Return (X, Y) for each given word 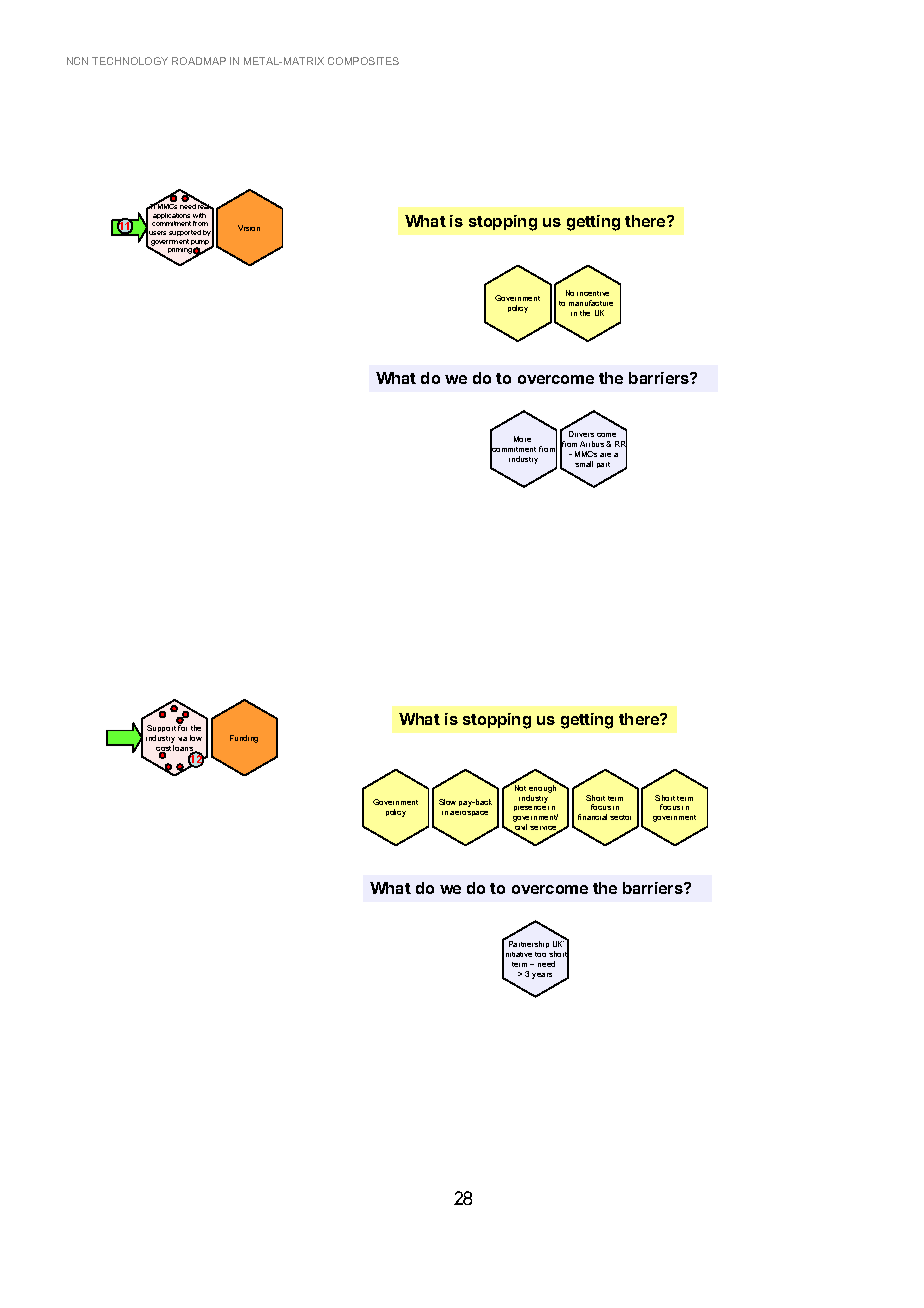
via (182, 739)
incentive (593, 293)
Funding (244, 739)
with (199, 215)
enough (544, 788)
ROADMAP (199, 61)
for (182, 727)
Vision (249, 228)
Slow (447, 802)
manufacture (591, 303)
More (522, 439)
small (584, 464)
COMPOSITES (363, 61)
